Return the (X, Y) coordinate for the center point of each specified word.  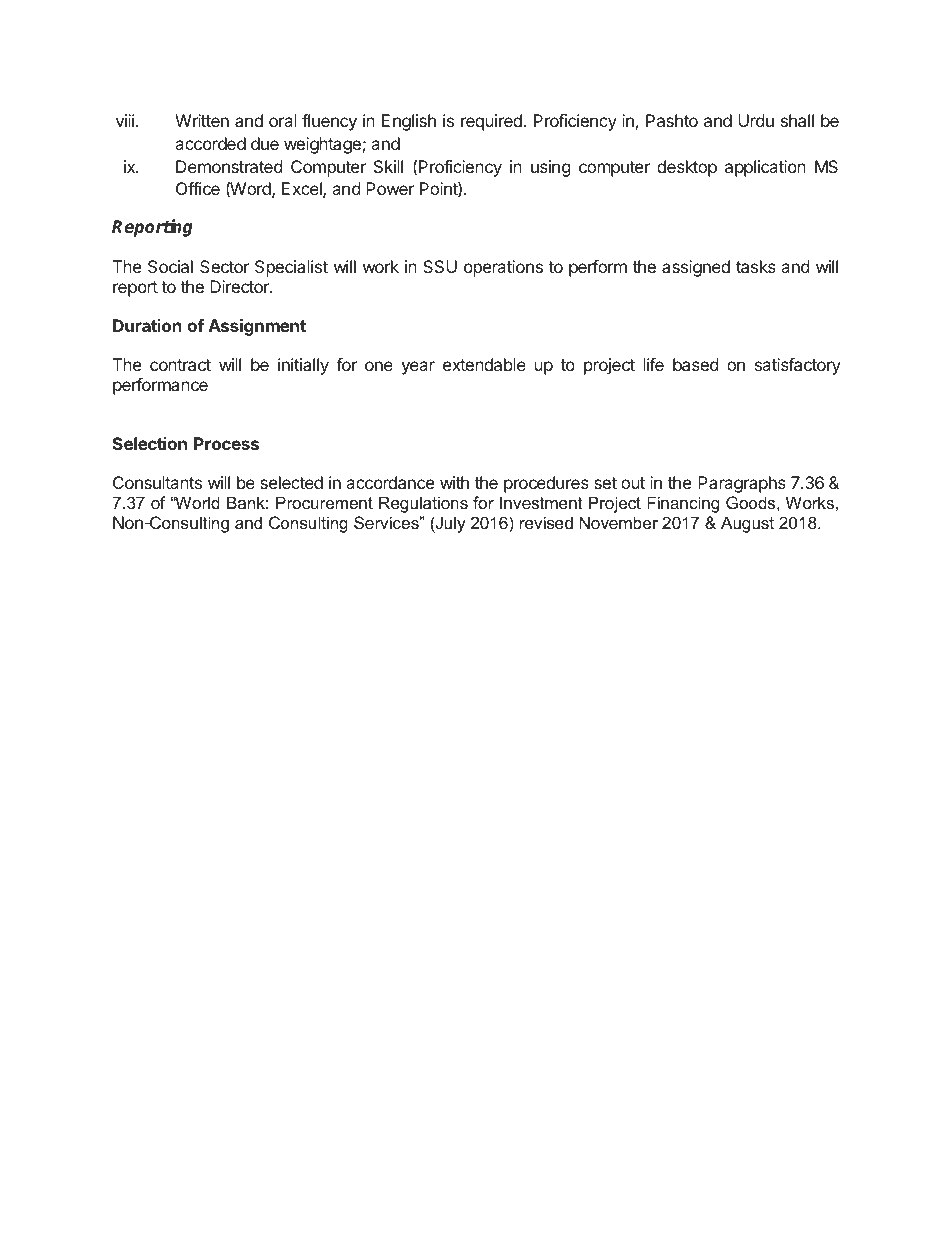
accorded (210, 143)
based (695, 364)
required (491, 122)
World (196, 502)
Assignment (257, 327)
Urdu (756, 120)
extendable (484, 364)
